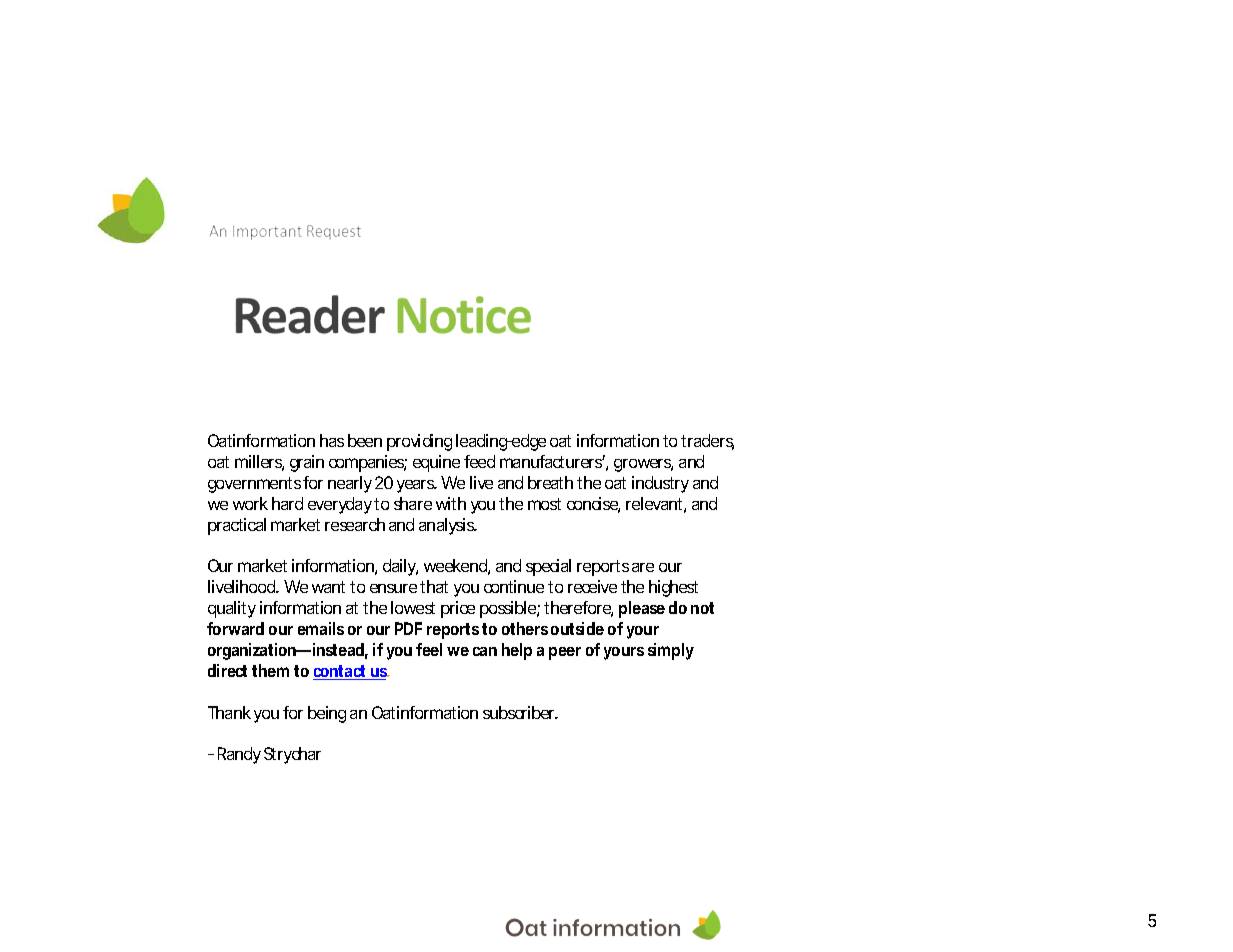 This screenshot has height=952, width=1233. I want to click on emails, so click(321, 628).
